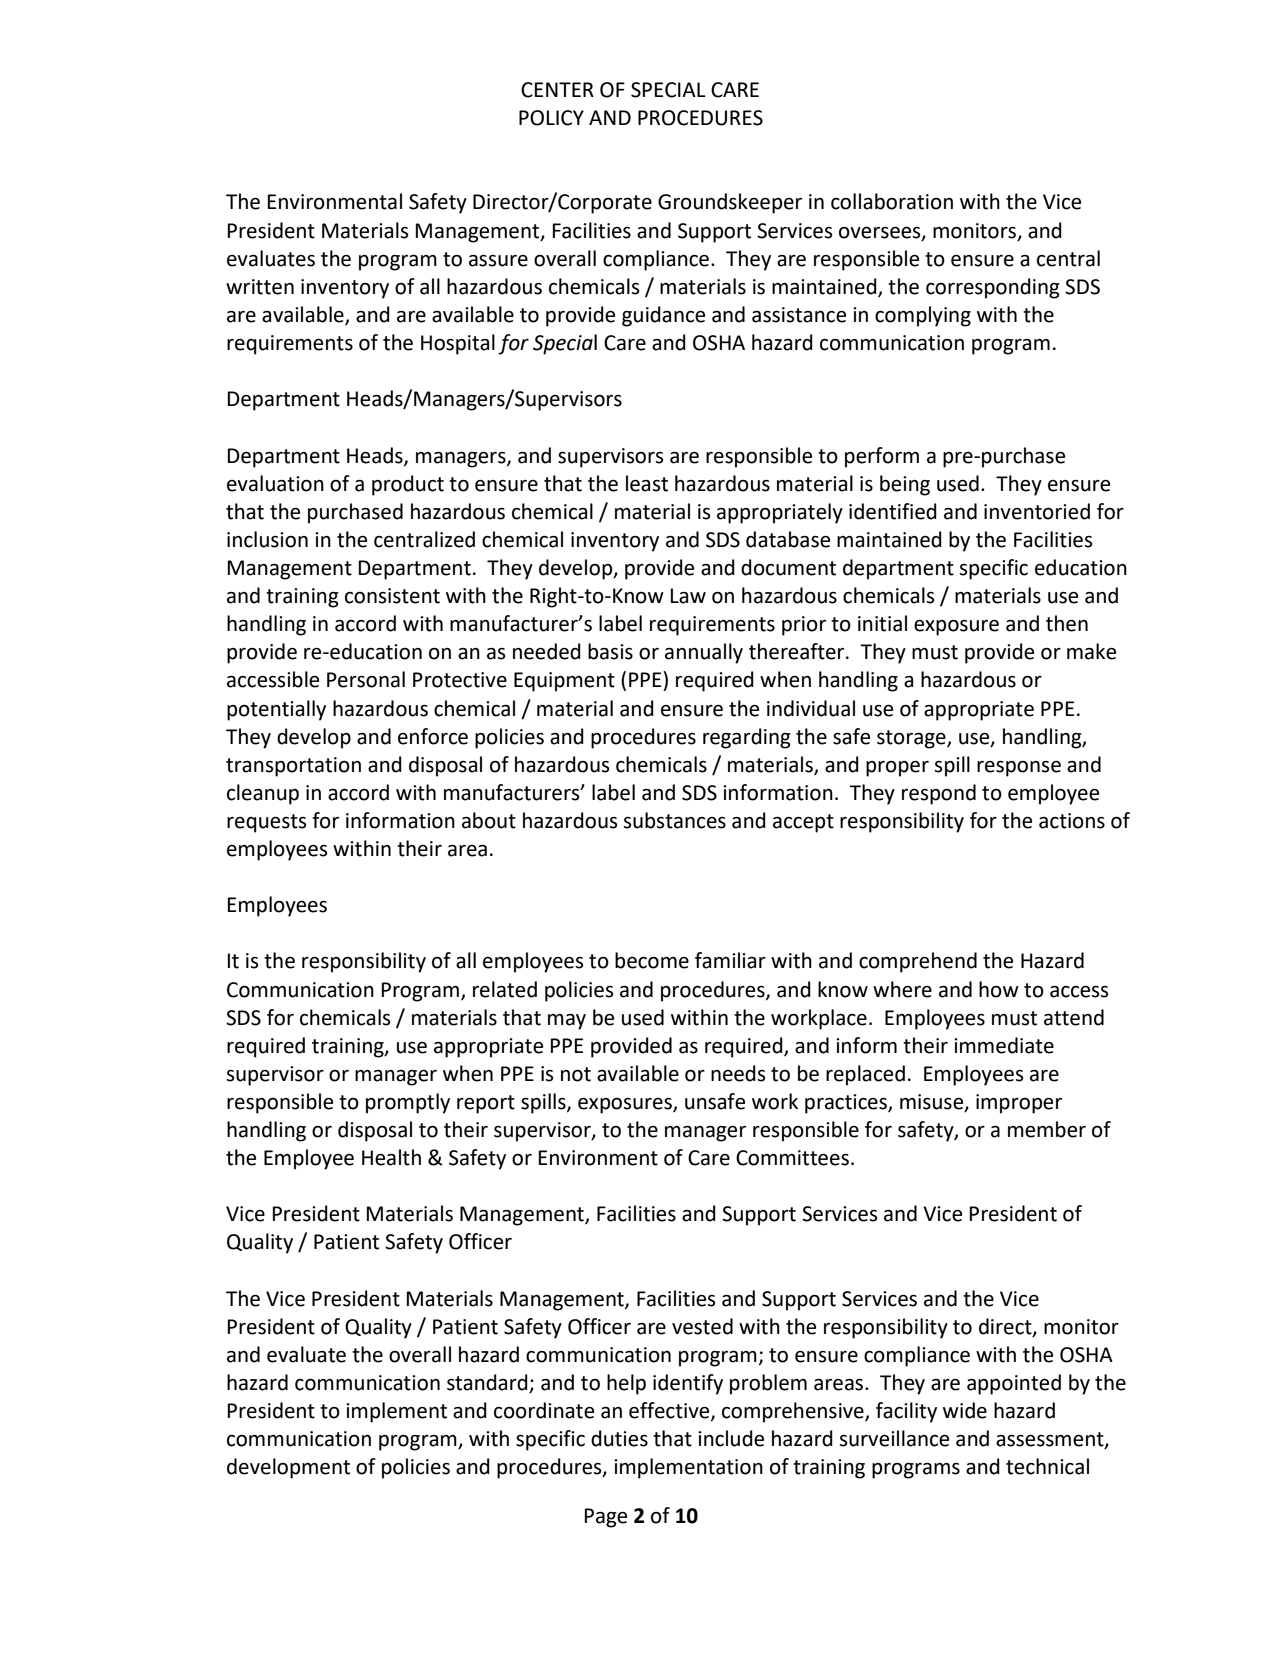 The width and height of the document is (1281, 1658). What do you see at coordinates (892, 201) in the document?
I see `collaboration` at bounding box center [892, 201].
